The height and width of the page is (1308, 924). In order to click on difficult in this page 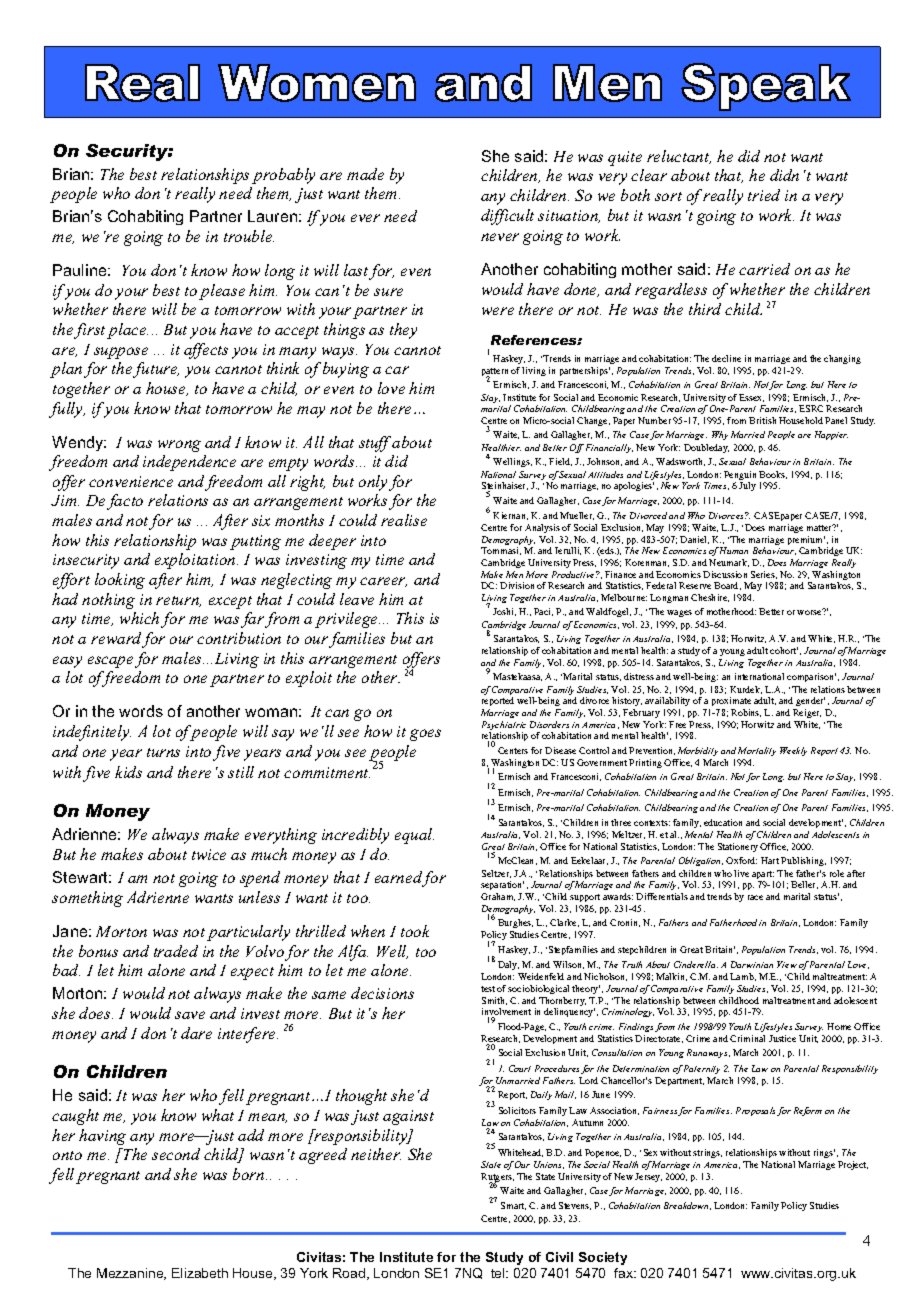, I will do `click(507, 217)`.
